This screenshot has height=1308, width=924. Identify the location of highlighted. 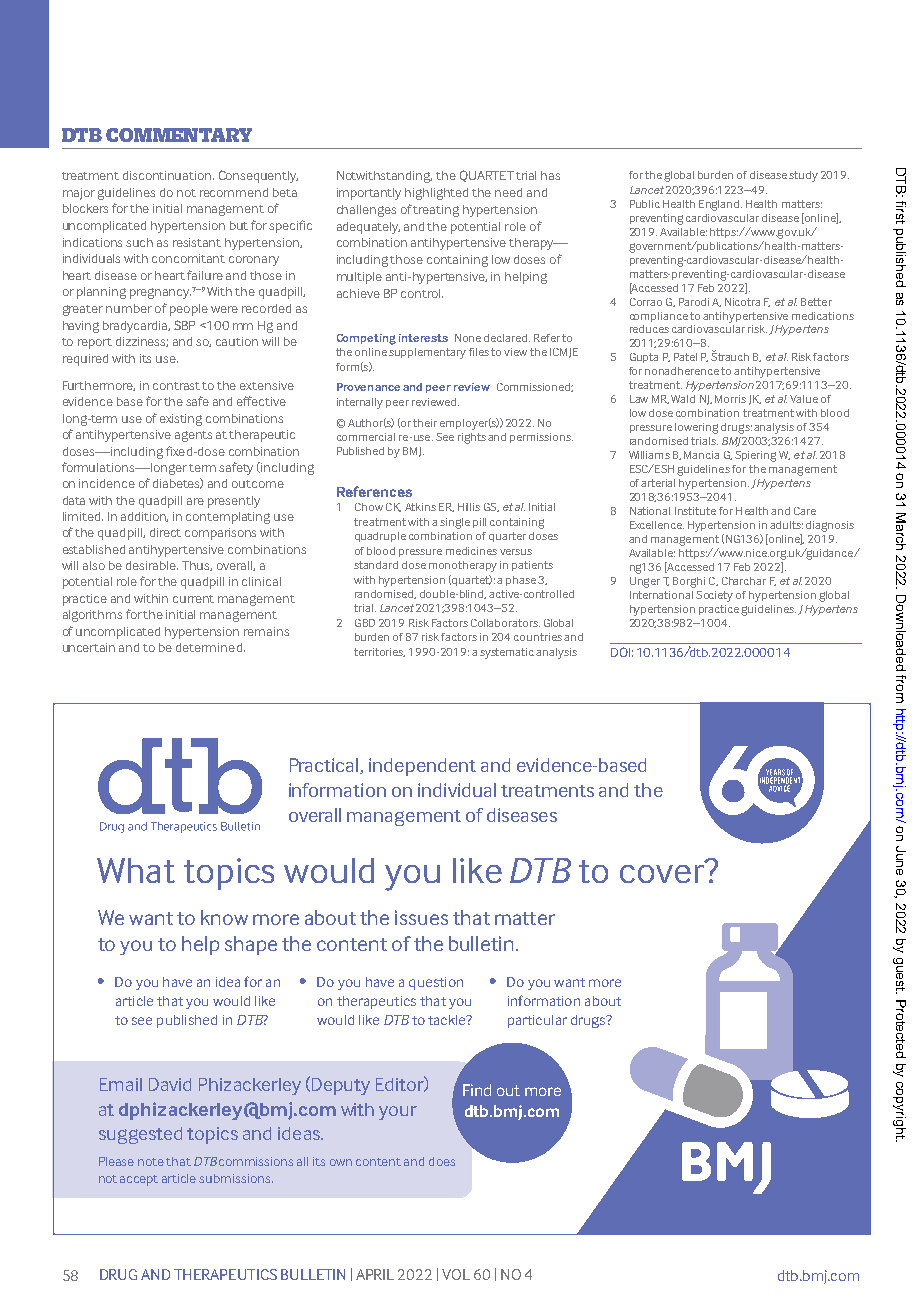
(436, 194).
